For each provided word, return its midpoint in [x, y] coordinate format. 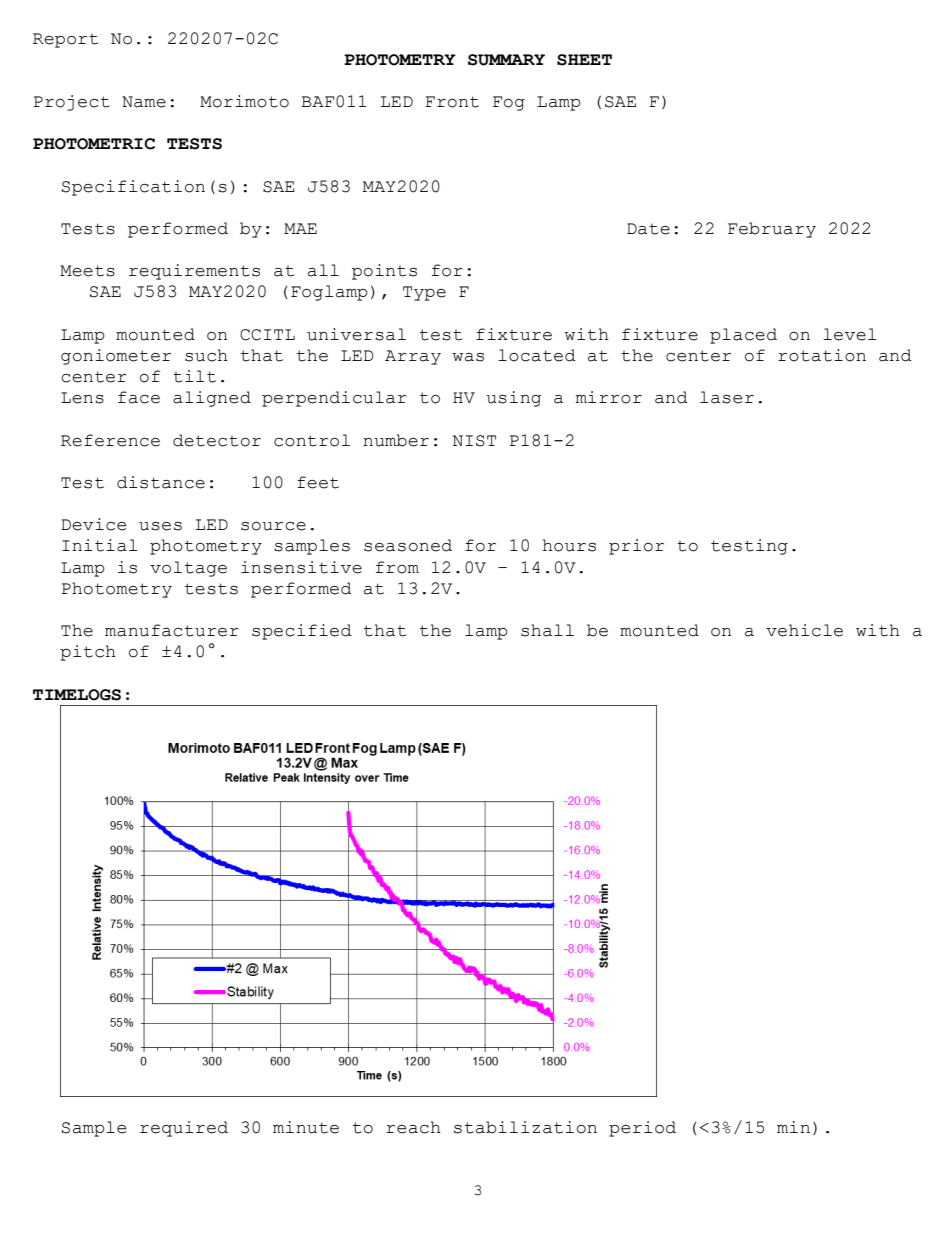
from [397, 567]
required [184, 1129]
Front [452, 102]
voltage [188, 569]
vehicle [804, 630]
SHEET [584, 60]
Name [144, 102]
